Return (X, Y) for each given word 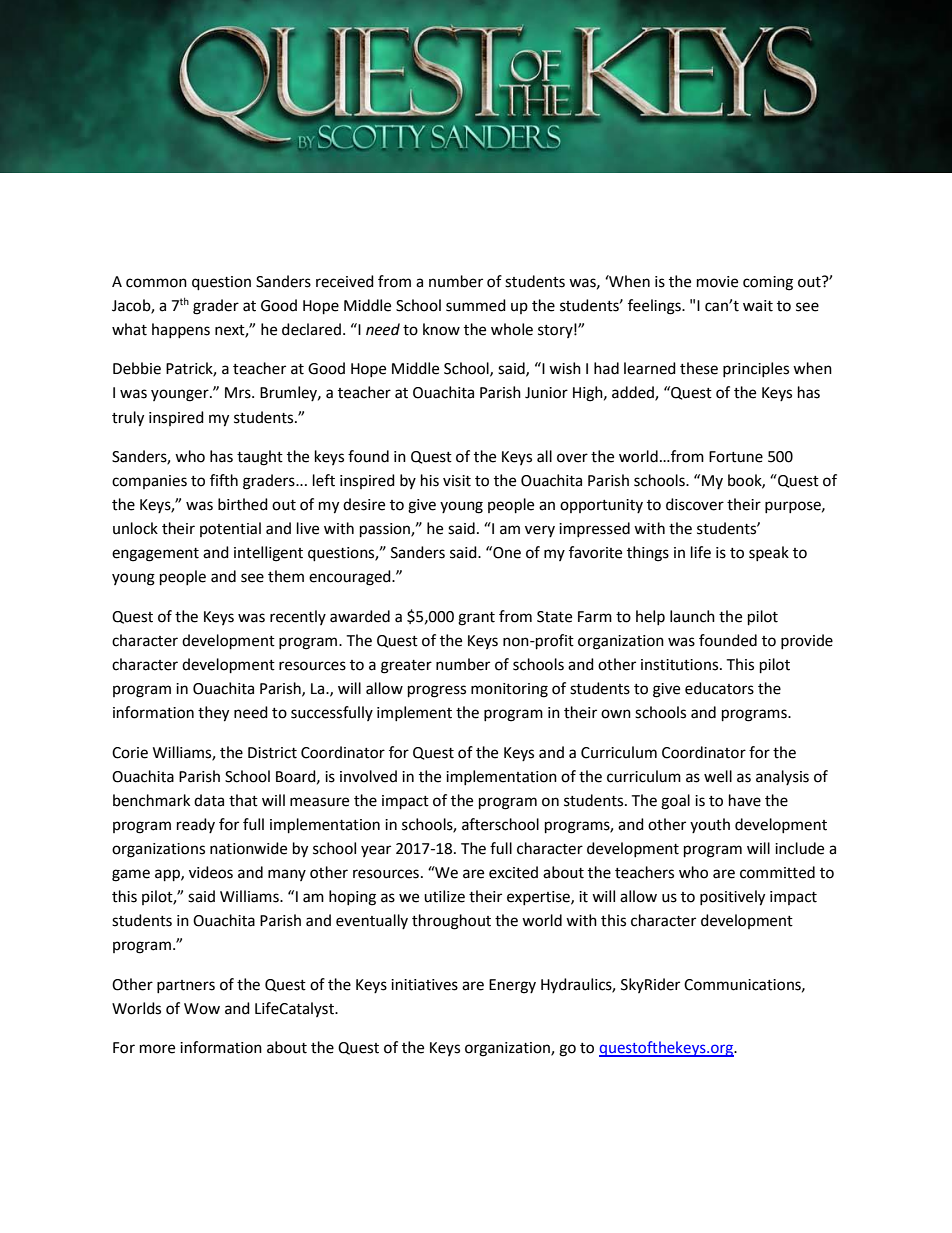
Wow (202, 1009)
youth (710, 825)
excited (513, 872)
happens (181, 330)
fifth (224, 480)
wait (758, 306)
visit (457, 481)
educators (719, 688)
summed (476, 305)
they (213, 714)
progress (437, 691)
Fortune (736, 457)
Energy (512, 986)
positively (732, 898)
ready (196, 825)
